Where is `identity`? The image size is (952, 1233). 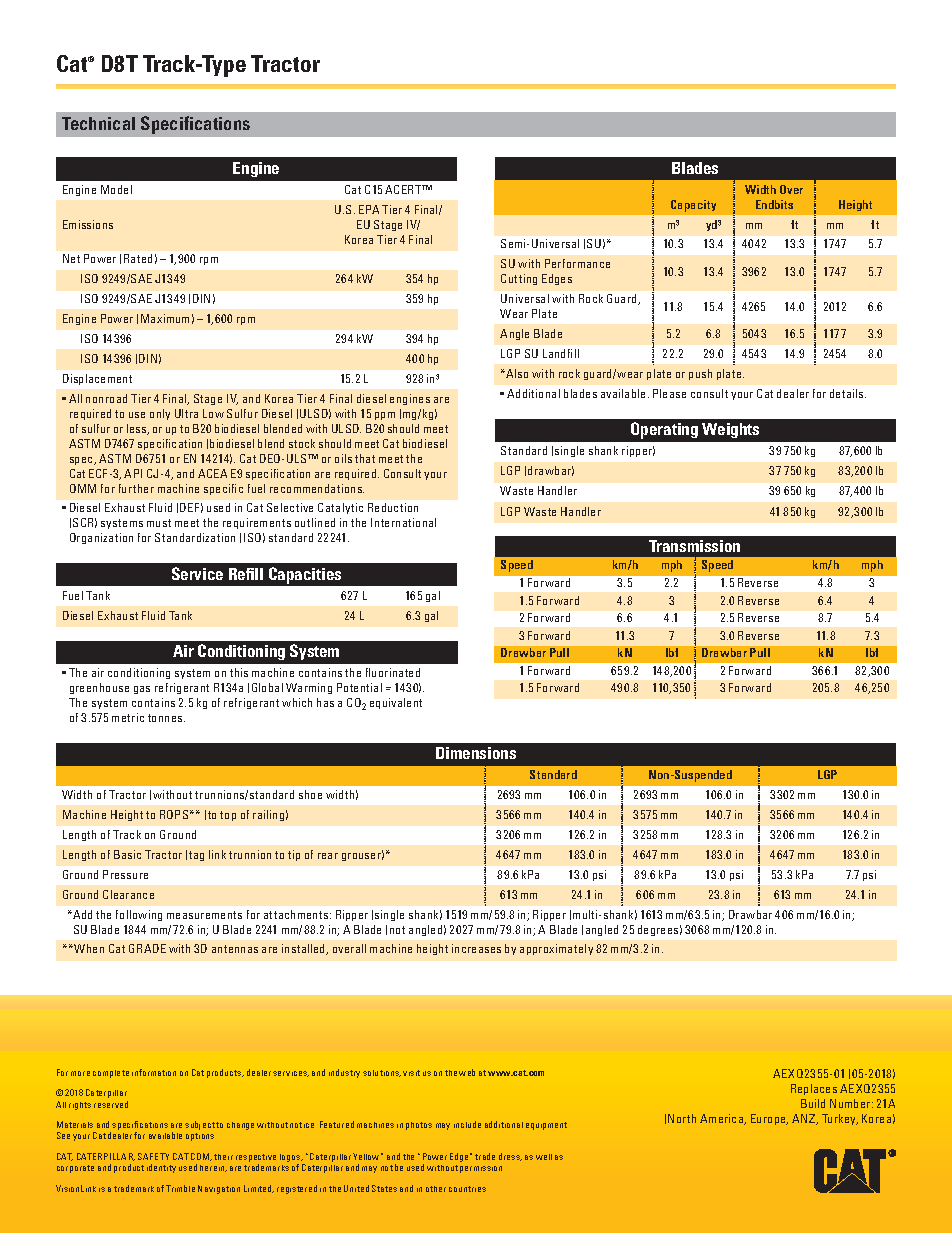
identity is located at coordinates (161, 1168).
